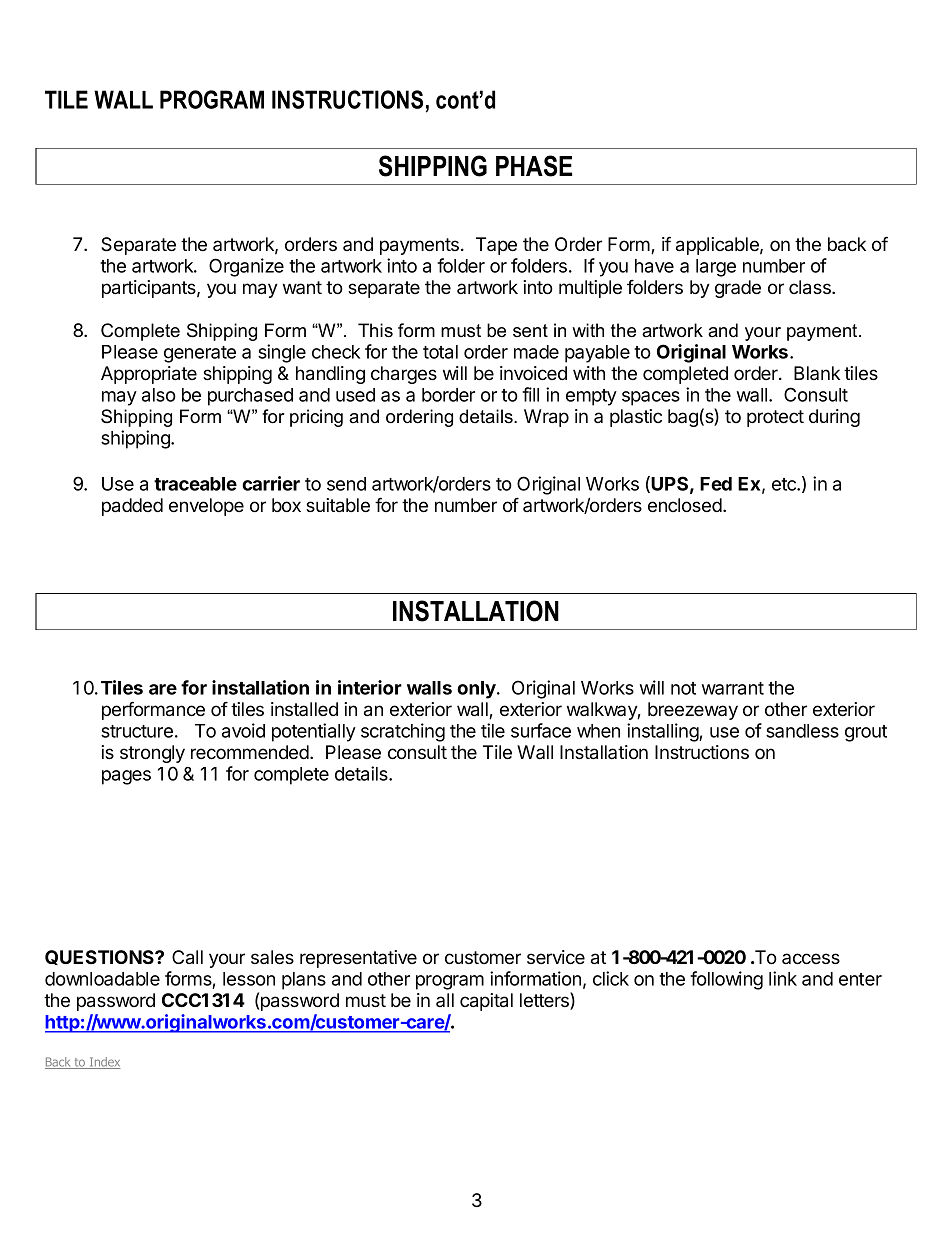 The width and height of the screenshot is (952, 1233). What do you see at coordinates (775, 418) in the screenshot?
I see `protect` at bounding box center [775, 418].
